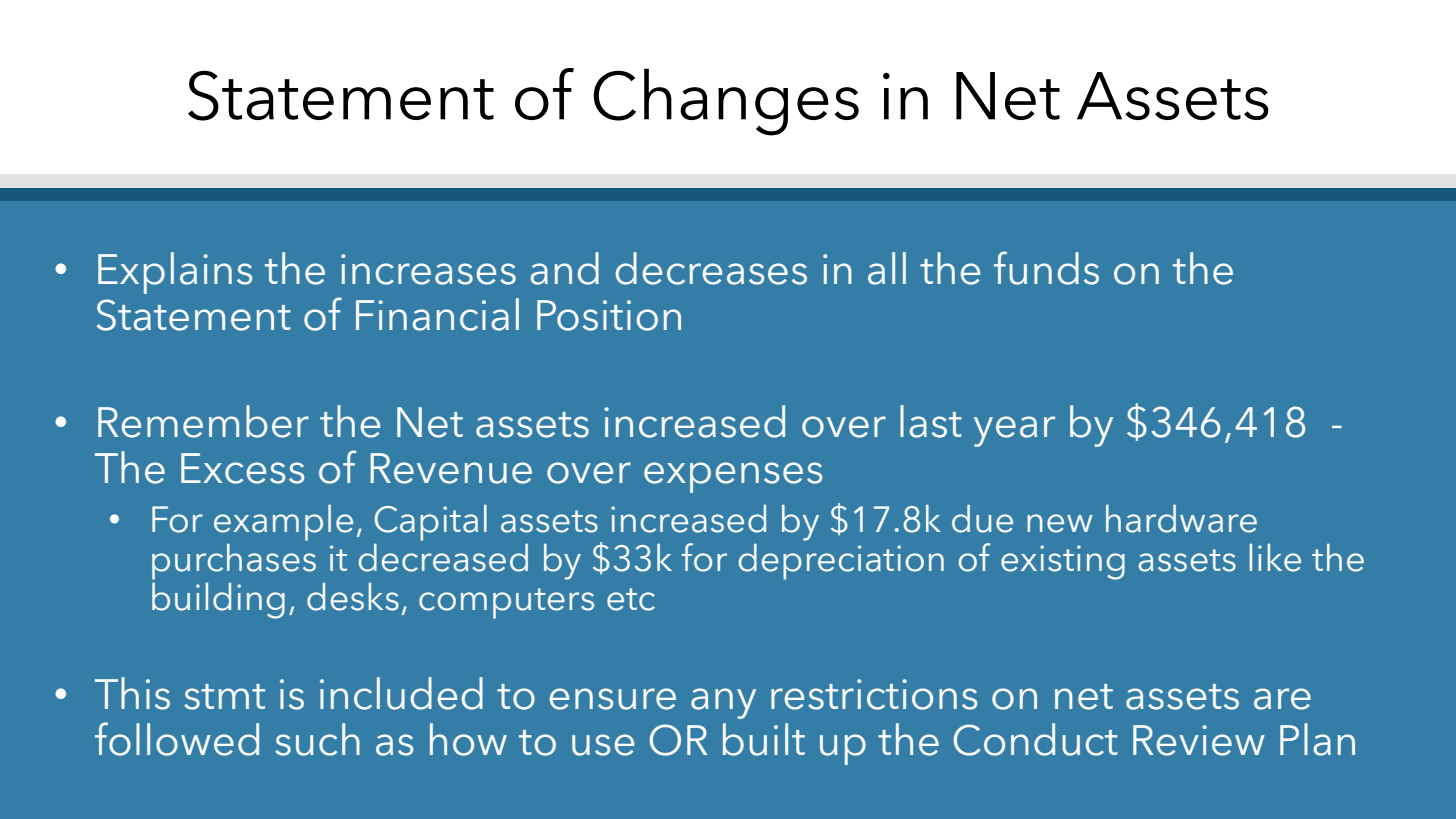  I want to click on Review, so click(1199, 740).
